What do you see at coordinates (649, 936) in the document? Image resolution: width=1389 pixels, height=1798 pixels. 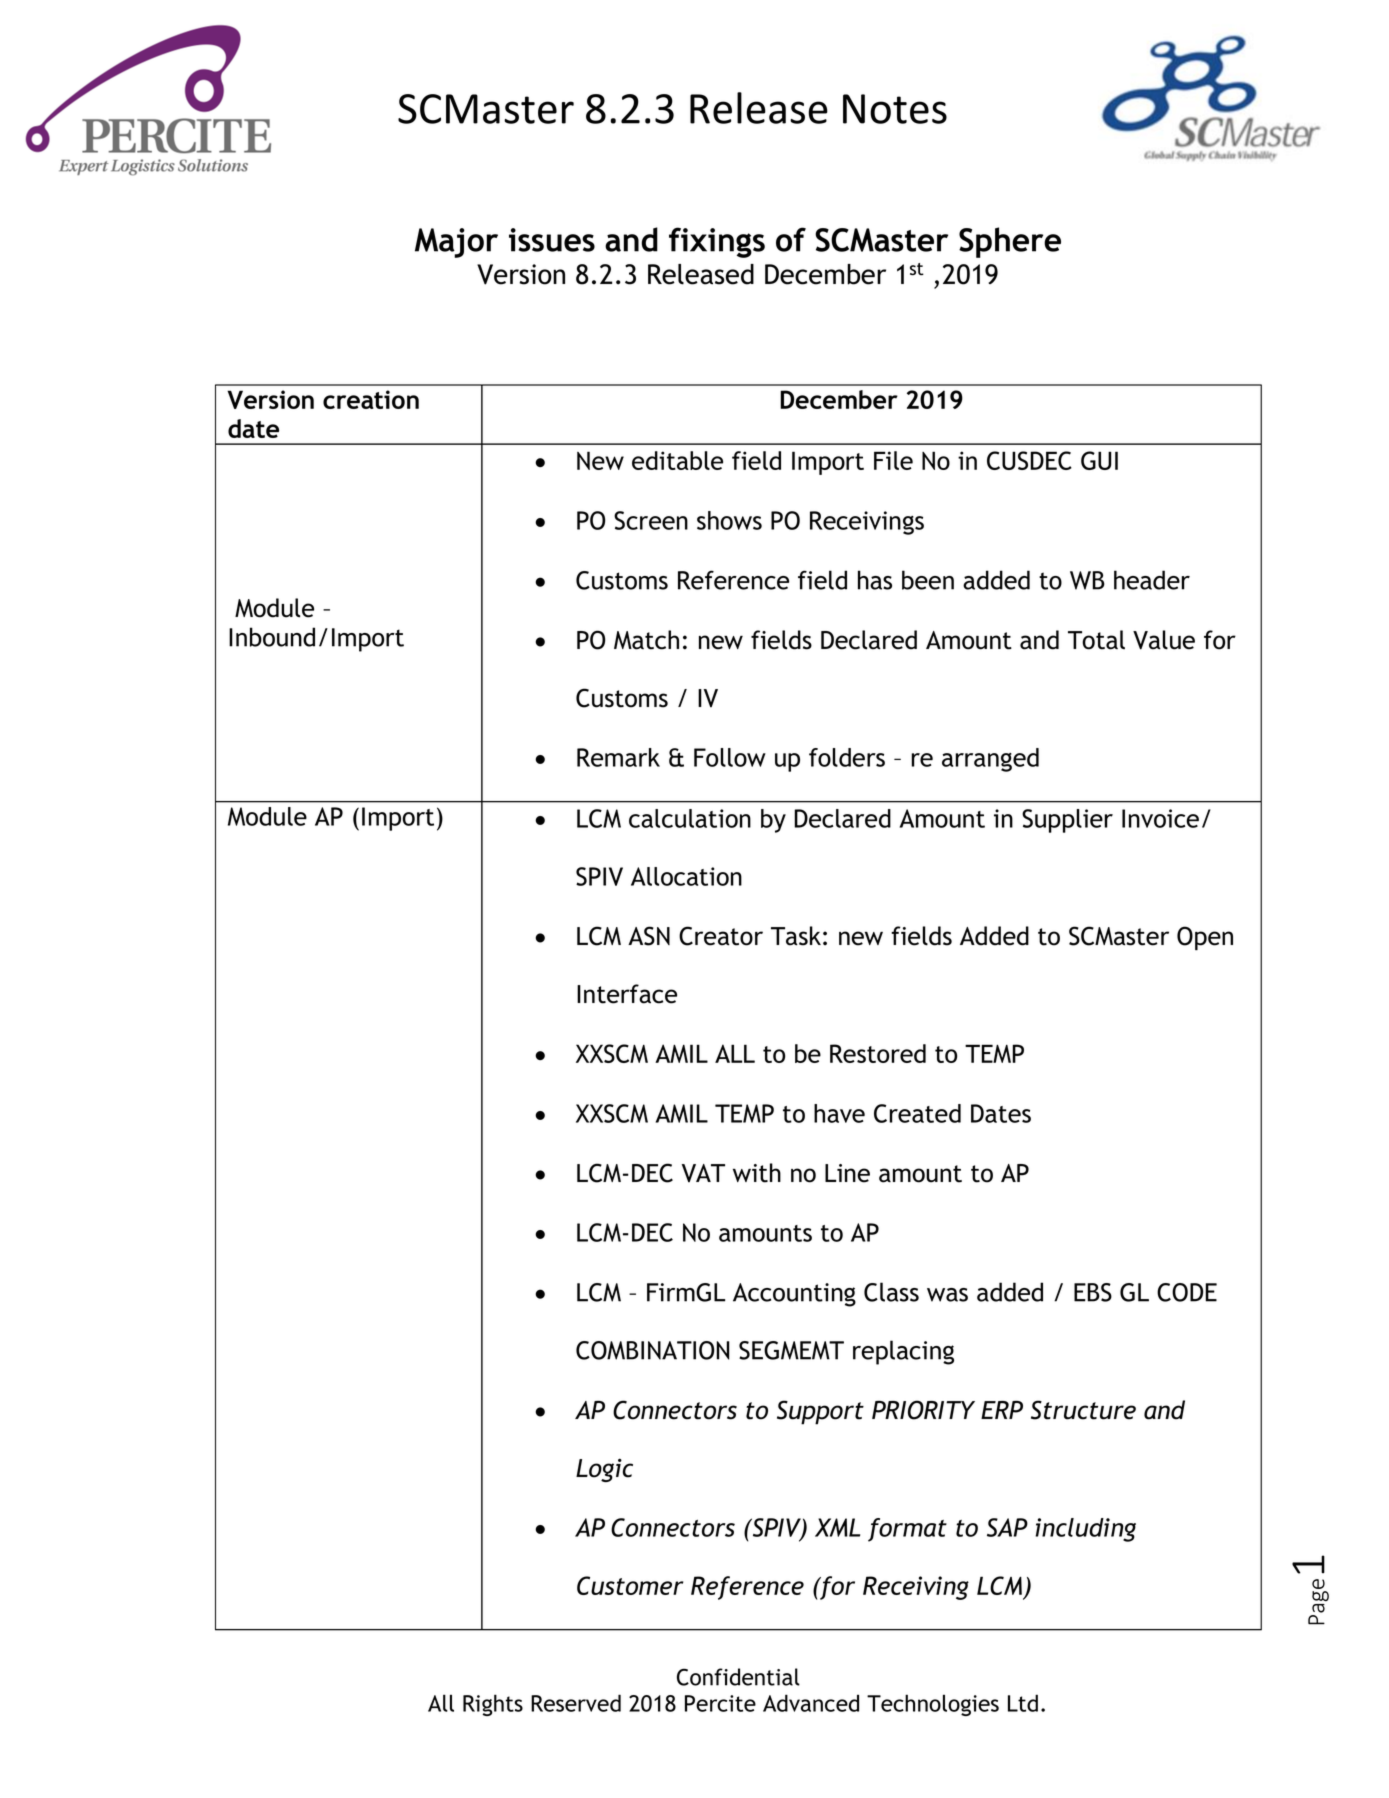 I see `ASN` at bounding box center [649, 936].
